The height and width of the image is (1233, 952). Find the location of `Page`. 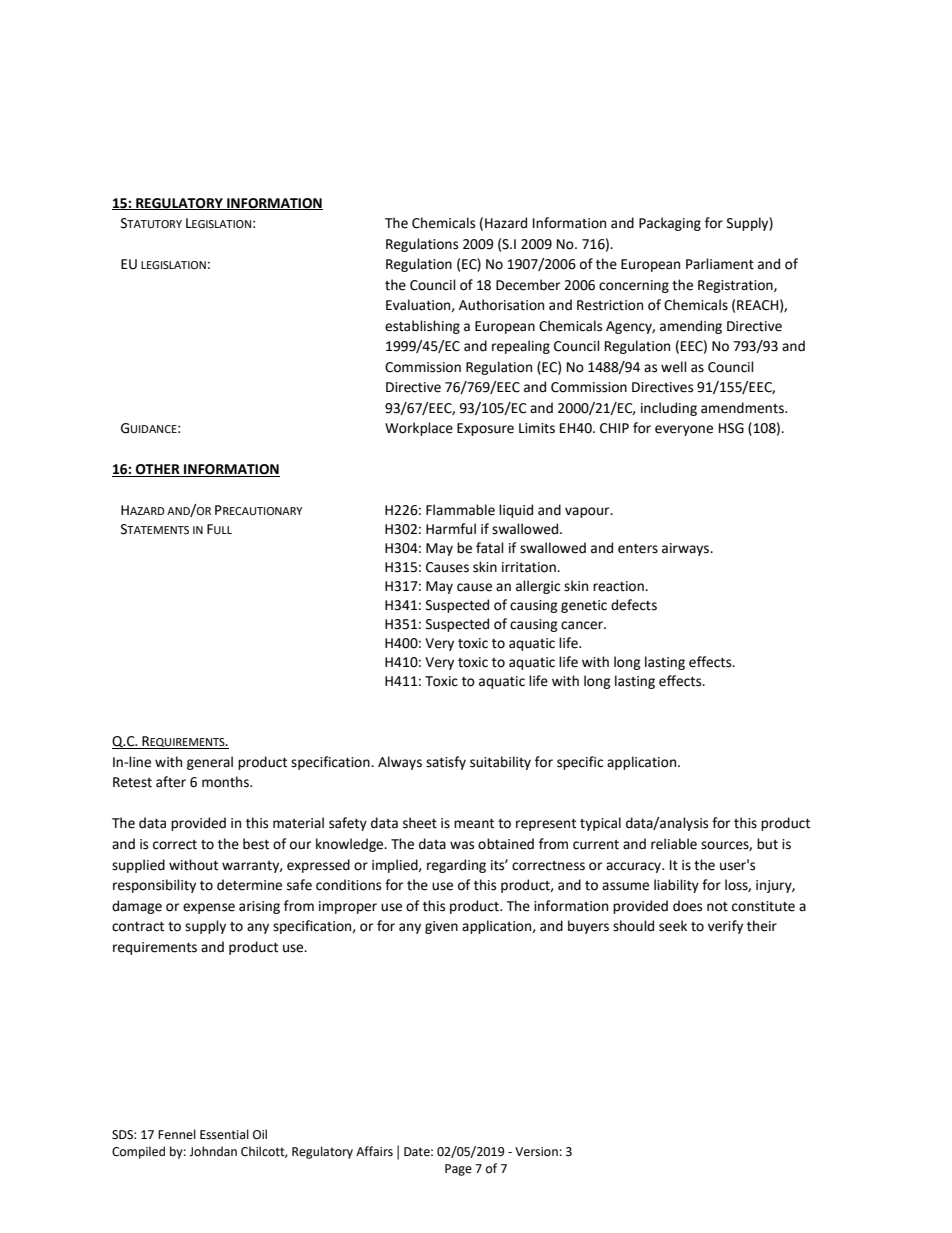

Page is located at coordinates (458, 1170).
